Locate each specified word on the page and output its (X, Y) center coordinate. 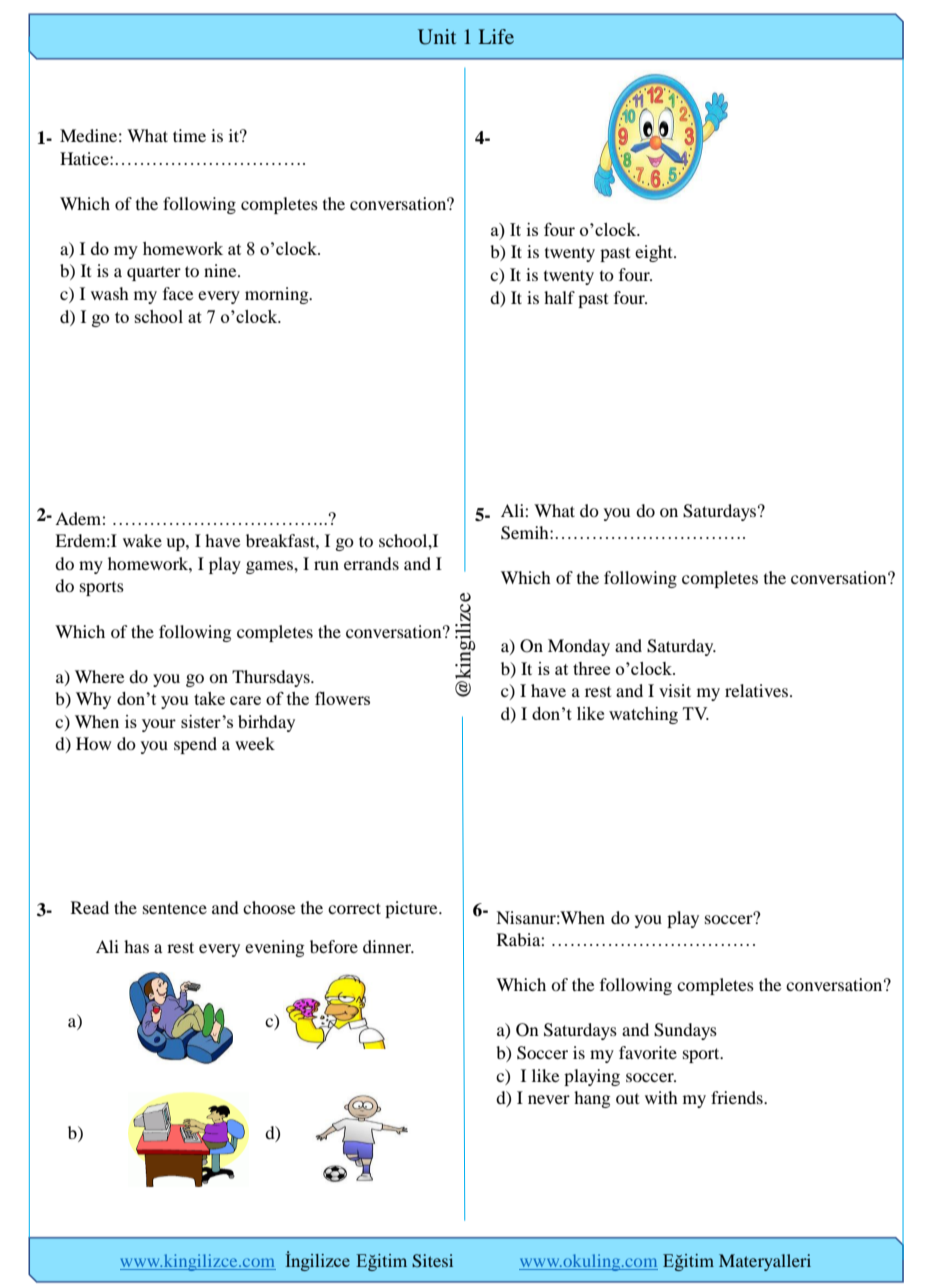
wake (142, 540)
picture (412, 909)
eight (655, 253)
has (136, 946)
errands (371, 563)
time (189, 135)
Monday (579, 647)
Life (496, 36)
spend (195, 745)
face (178, 293)
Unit (437, 37)
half (559, 297)
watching (643, 715)
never (549, 1099)
